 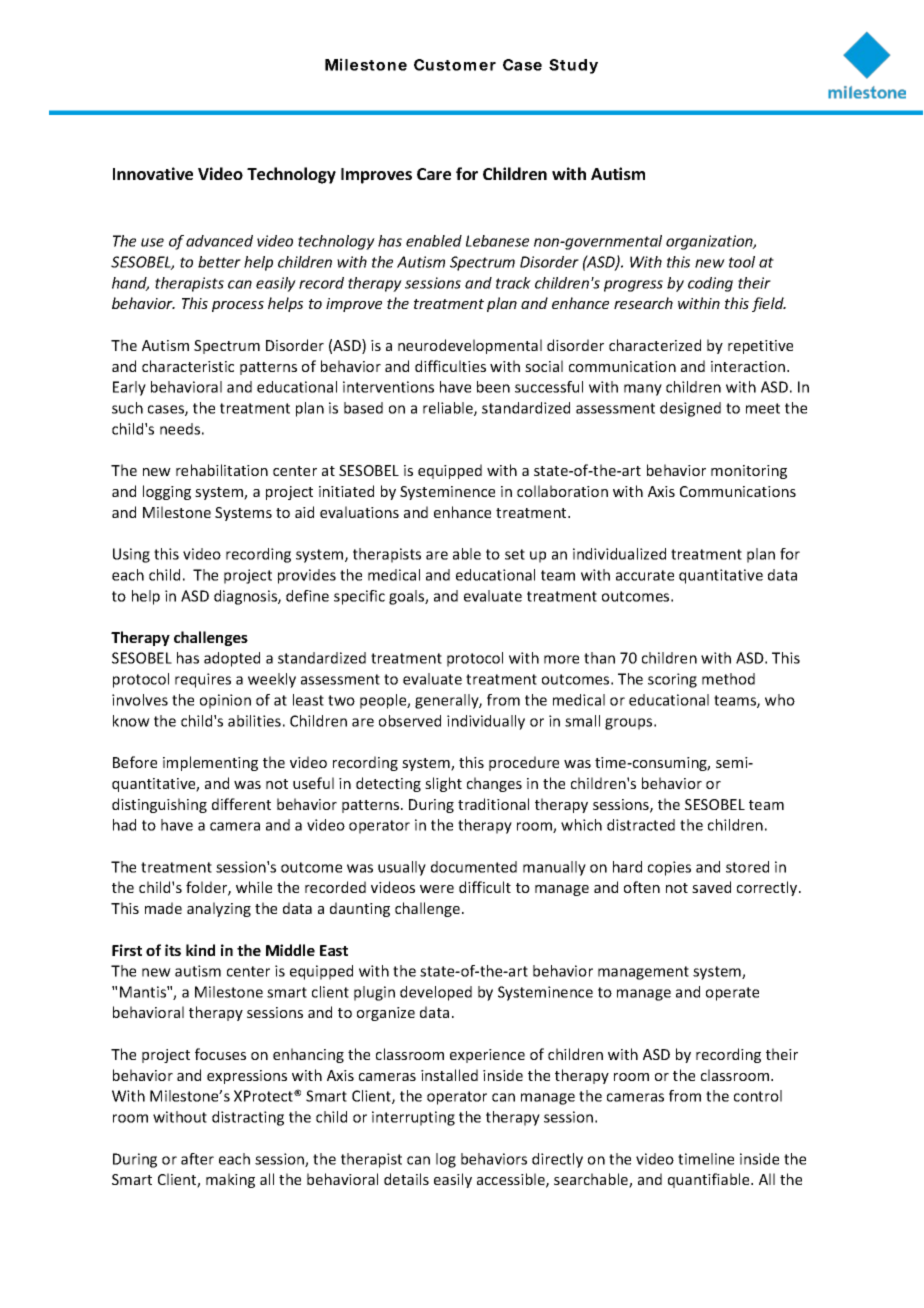 I want to click on Study, so click(x=573, y=66).
